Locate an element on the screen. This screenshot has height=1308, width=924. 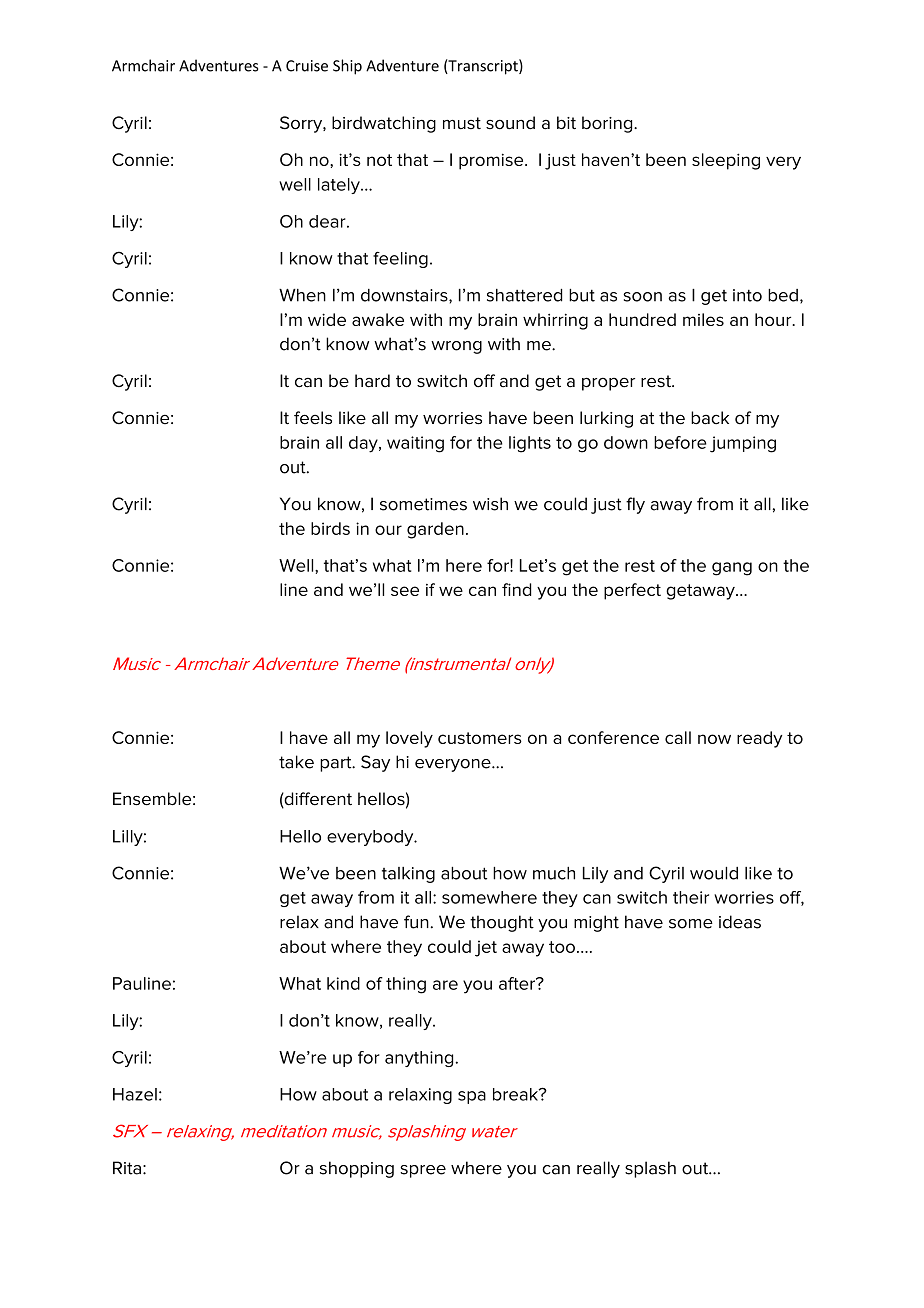
garden is located at coordinates (435, 530).
